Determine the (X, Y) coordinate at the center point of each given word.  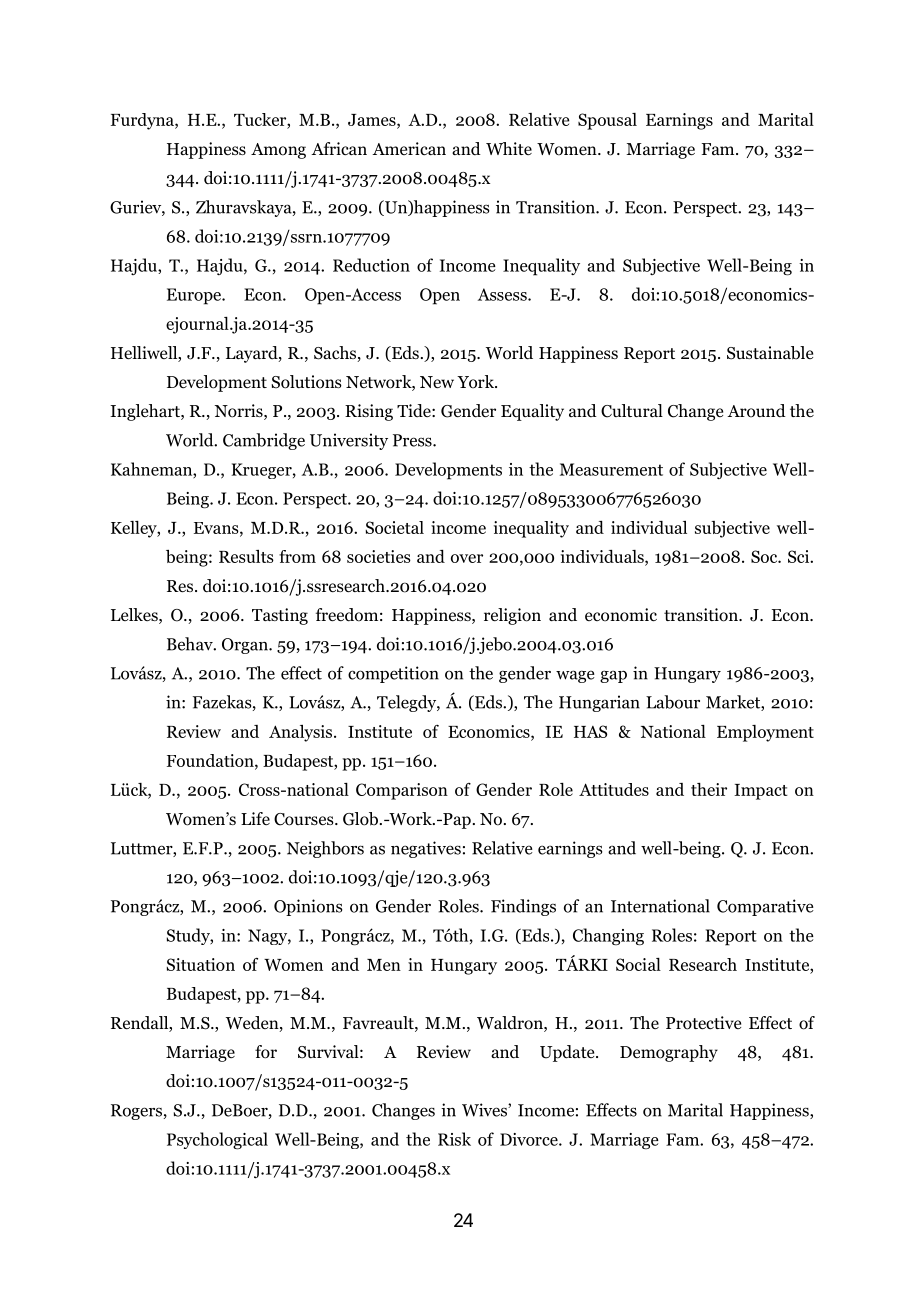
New (437, 382)
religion (512, 616)
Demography (669, 1053)
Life (255, 818)
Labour (673, 702)
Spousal (607, 121)
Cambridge (264, 441)
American (409, 148)
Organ (246, 646)
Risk (454, 1139)
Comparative (765, 907)
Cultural (632, 411)
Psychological (217, 1141)
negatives (426, 849)
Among (278, 151)
